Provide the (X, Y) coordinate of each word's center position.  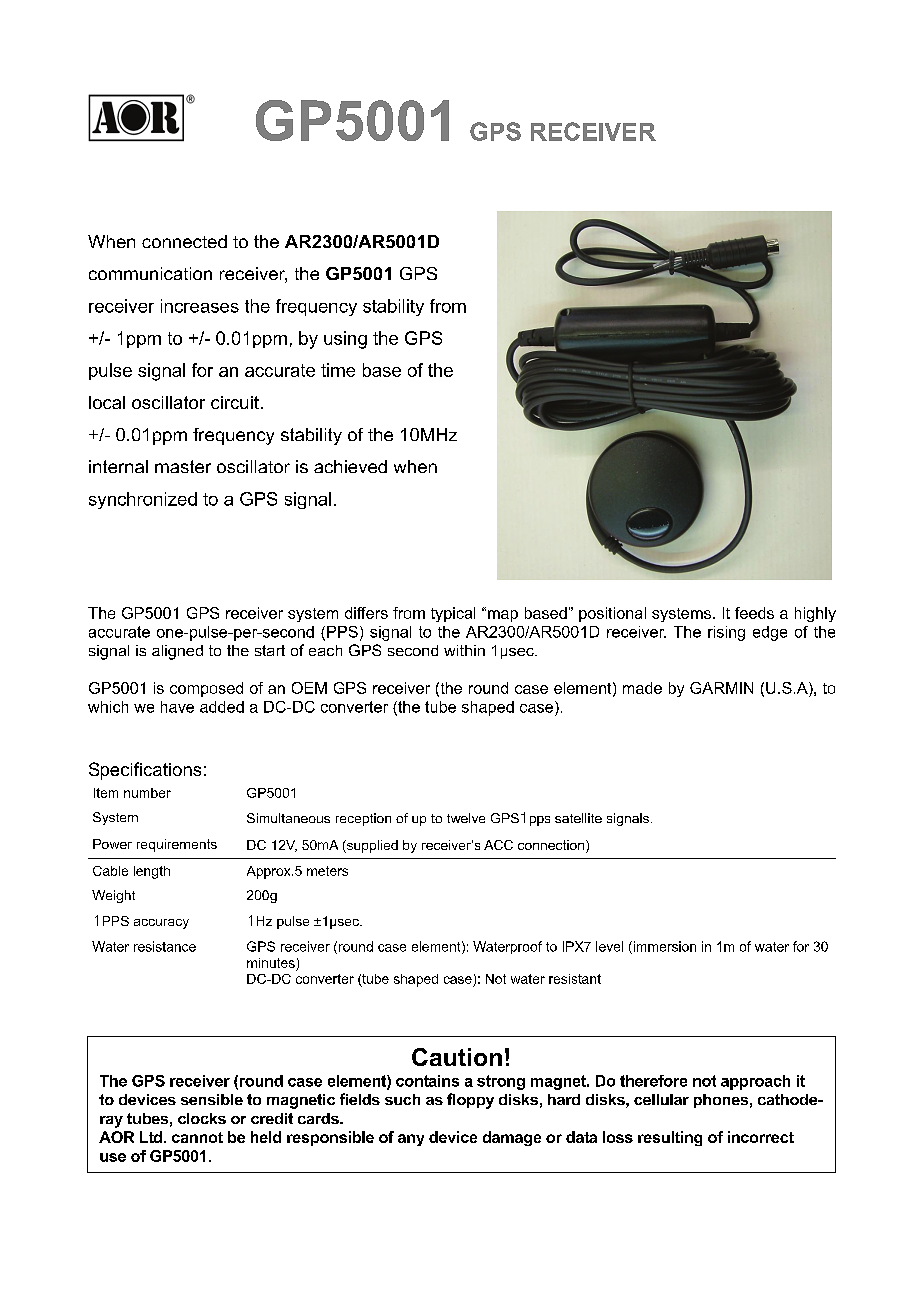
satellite (578, 818)
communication (150, 273)
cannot (197, 1137)
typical (453, 614)
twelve (466, 818)
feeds (754, 613)
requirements (177, 845)
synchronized (143, 500)
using (345, 340)
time (338, 370)
